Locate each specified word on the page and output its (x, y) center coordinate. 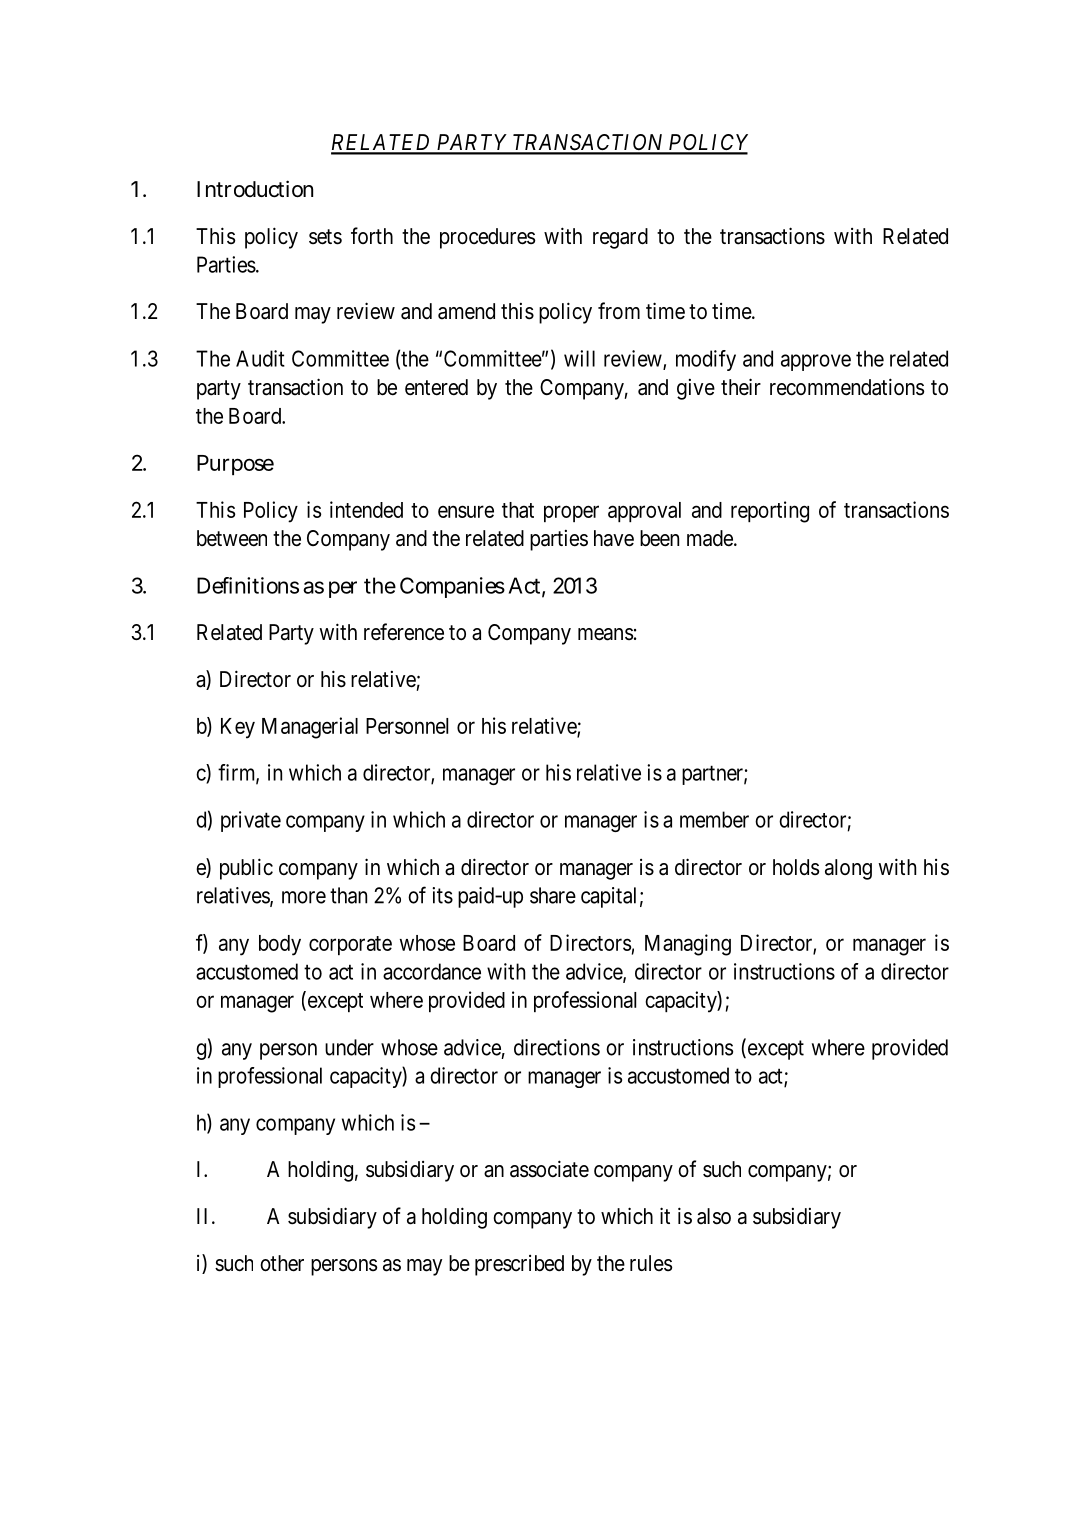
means (605, 634)
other (282, 1263)
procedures (487, 238)
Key (238, 728)
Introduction (255, 189)
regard (620, 238)
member (714, 819)
